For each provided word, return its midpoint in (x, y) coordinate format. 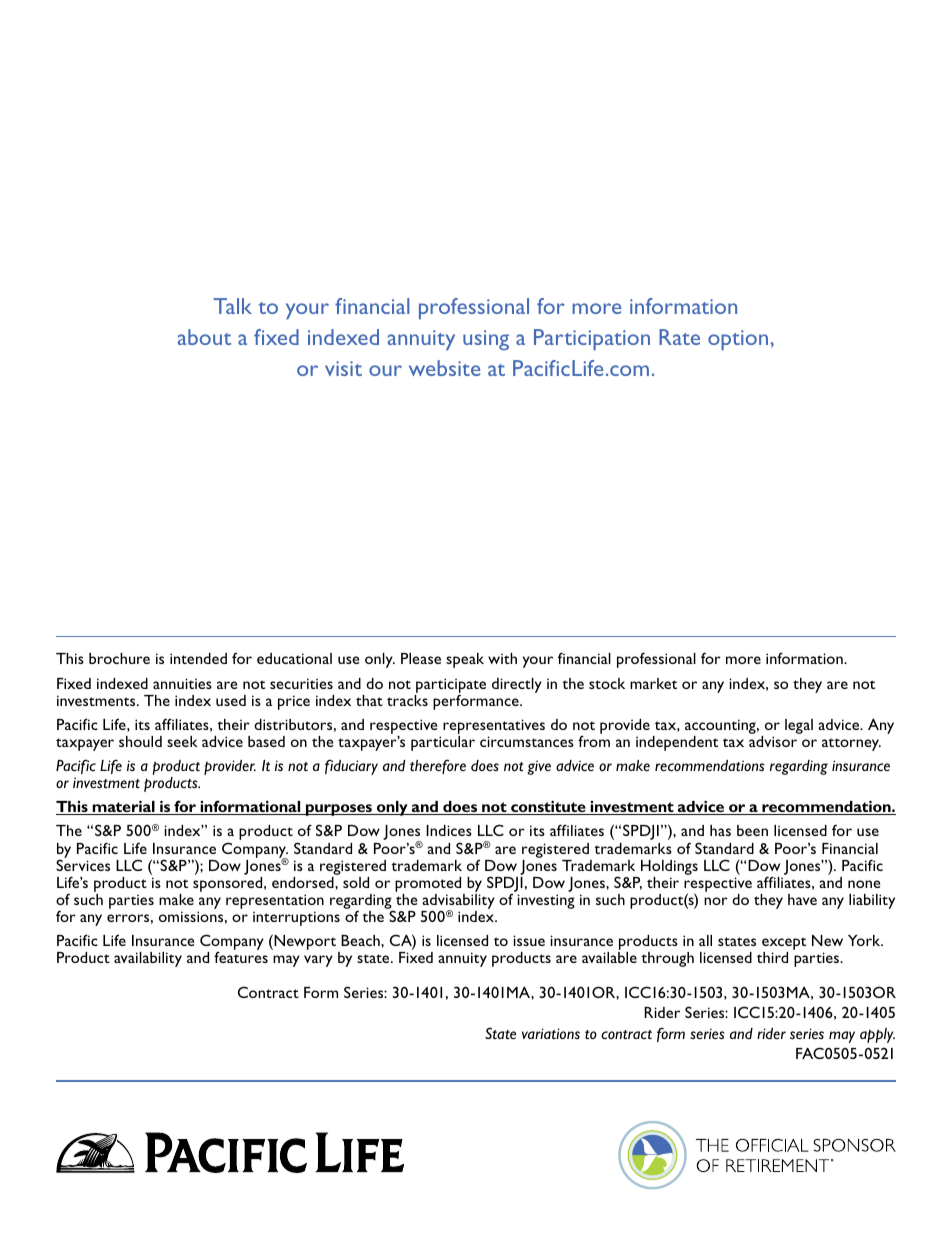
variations (551, 1033)
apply (877, 1035)
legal (799, 726)
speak (465, 660)
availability (148, 959)
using (486, 340)
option (738, 340)
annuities (182, 683)
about (204, 337)
